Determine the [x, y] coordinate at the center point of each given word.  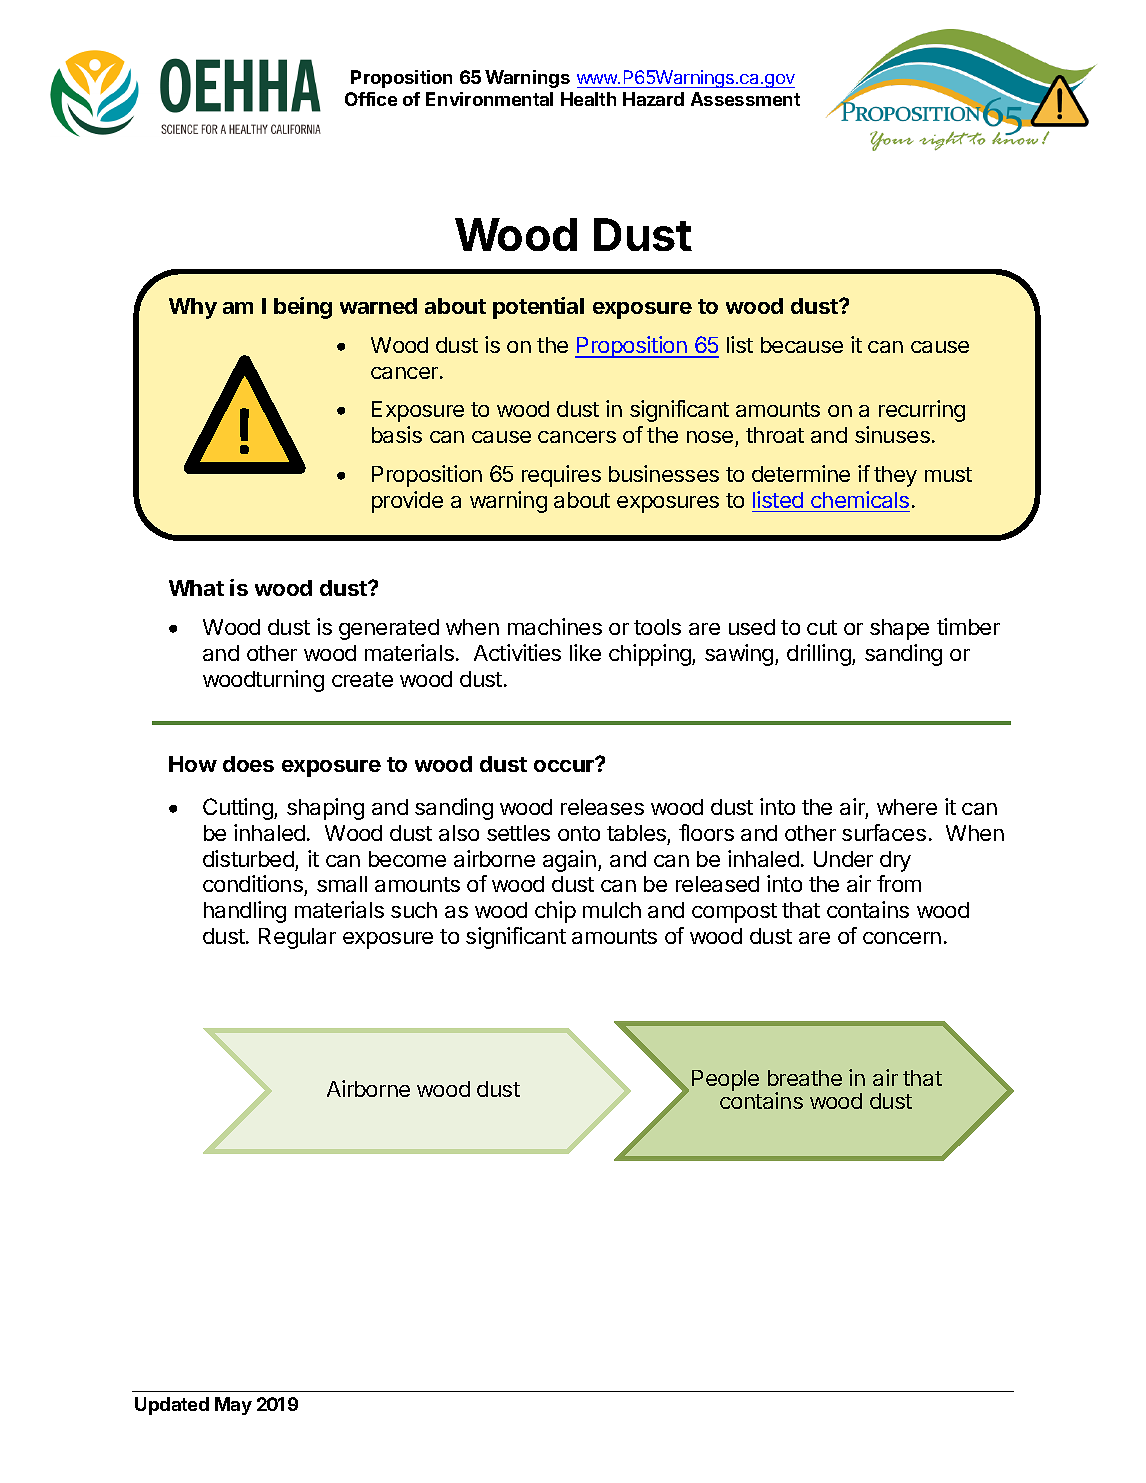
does [248, 764]
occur [565, 765]
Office [371, 99]
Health [588, 99]
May [233, 1406]
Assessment [745, 99]
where [907, 807]
